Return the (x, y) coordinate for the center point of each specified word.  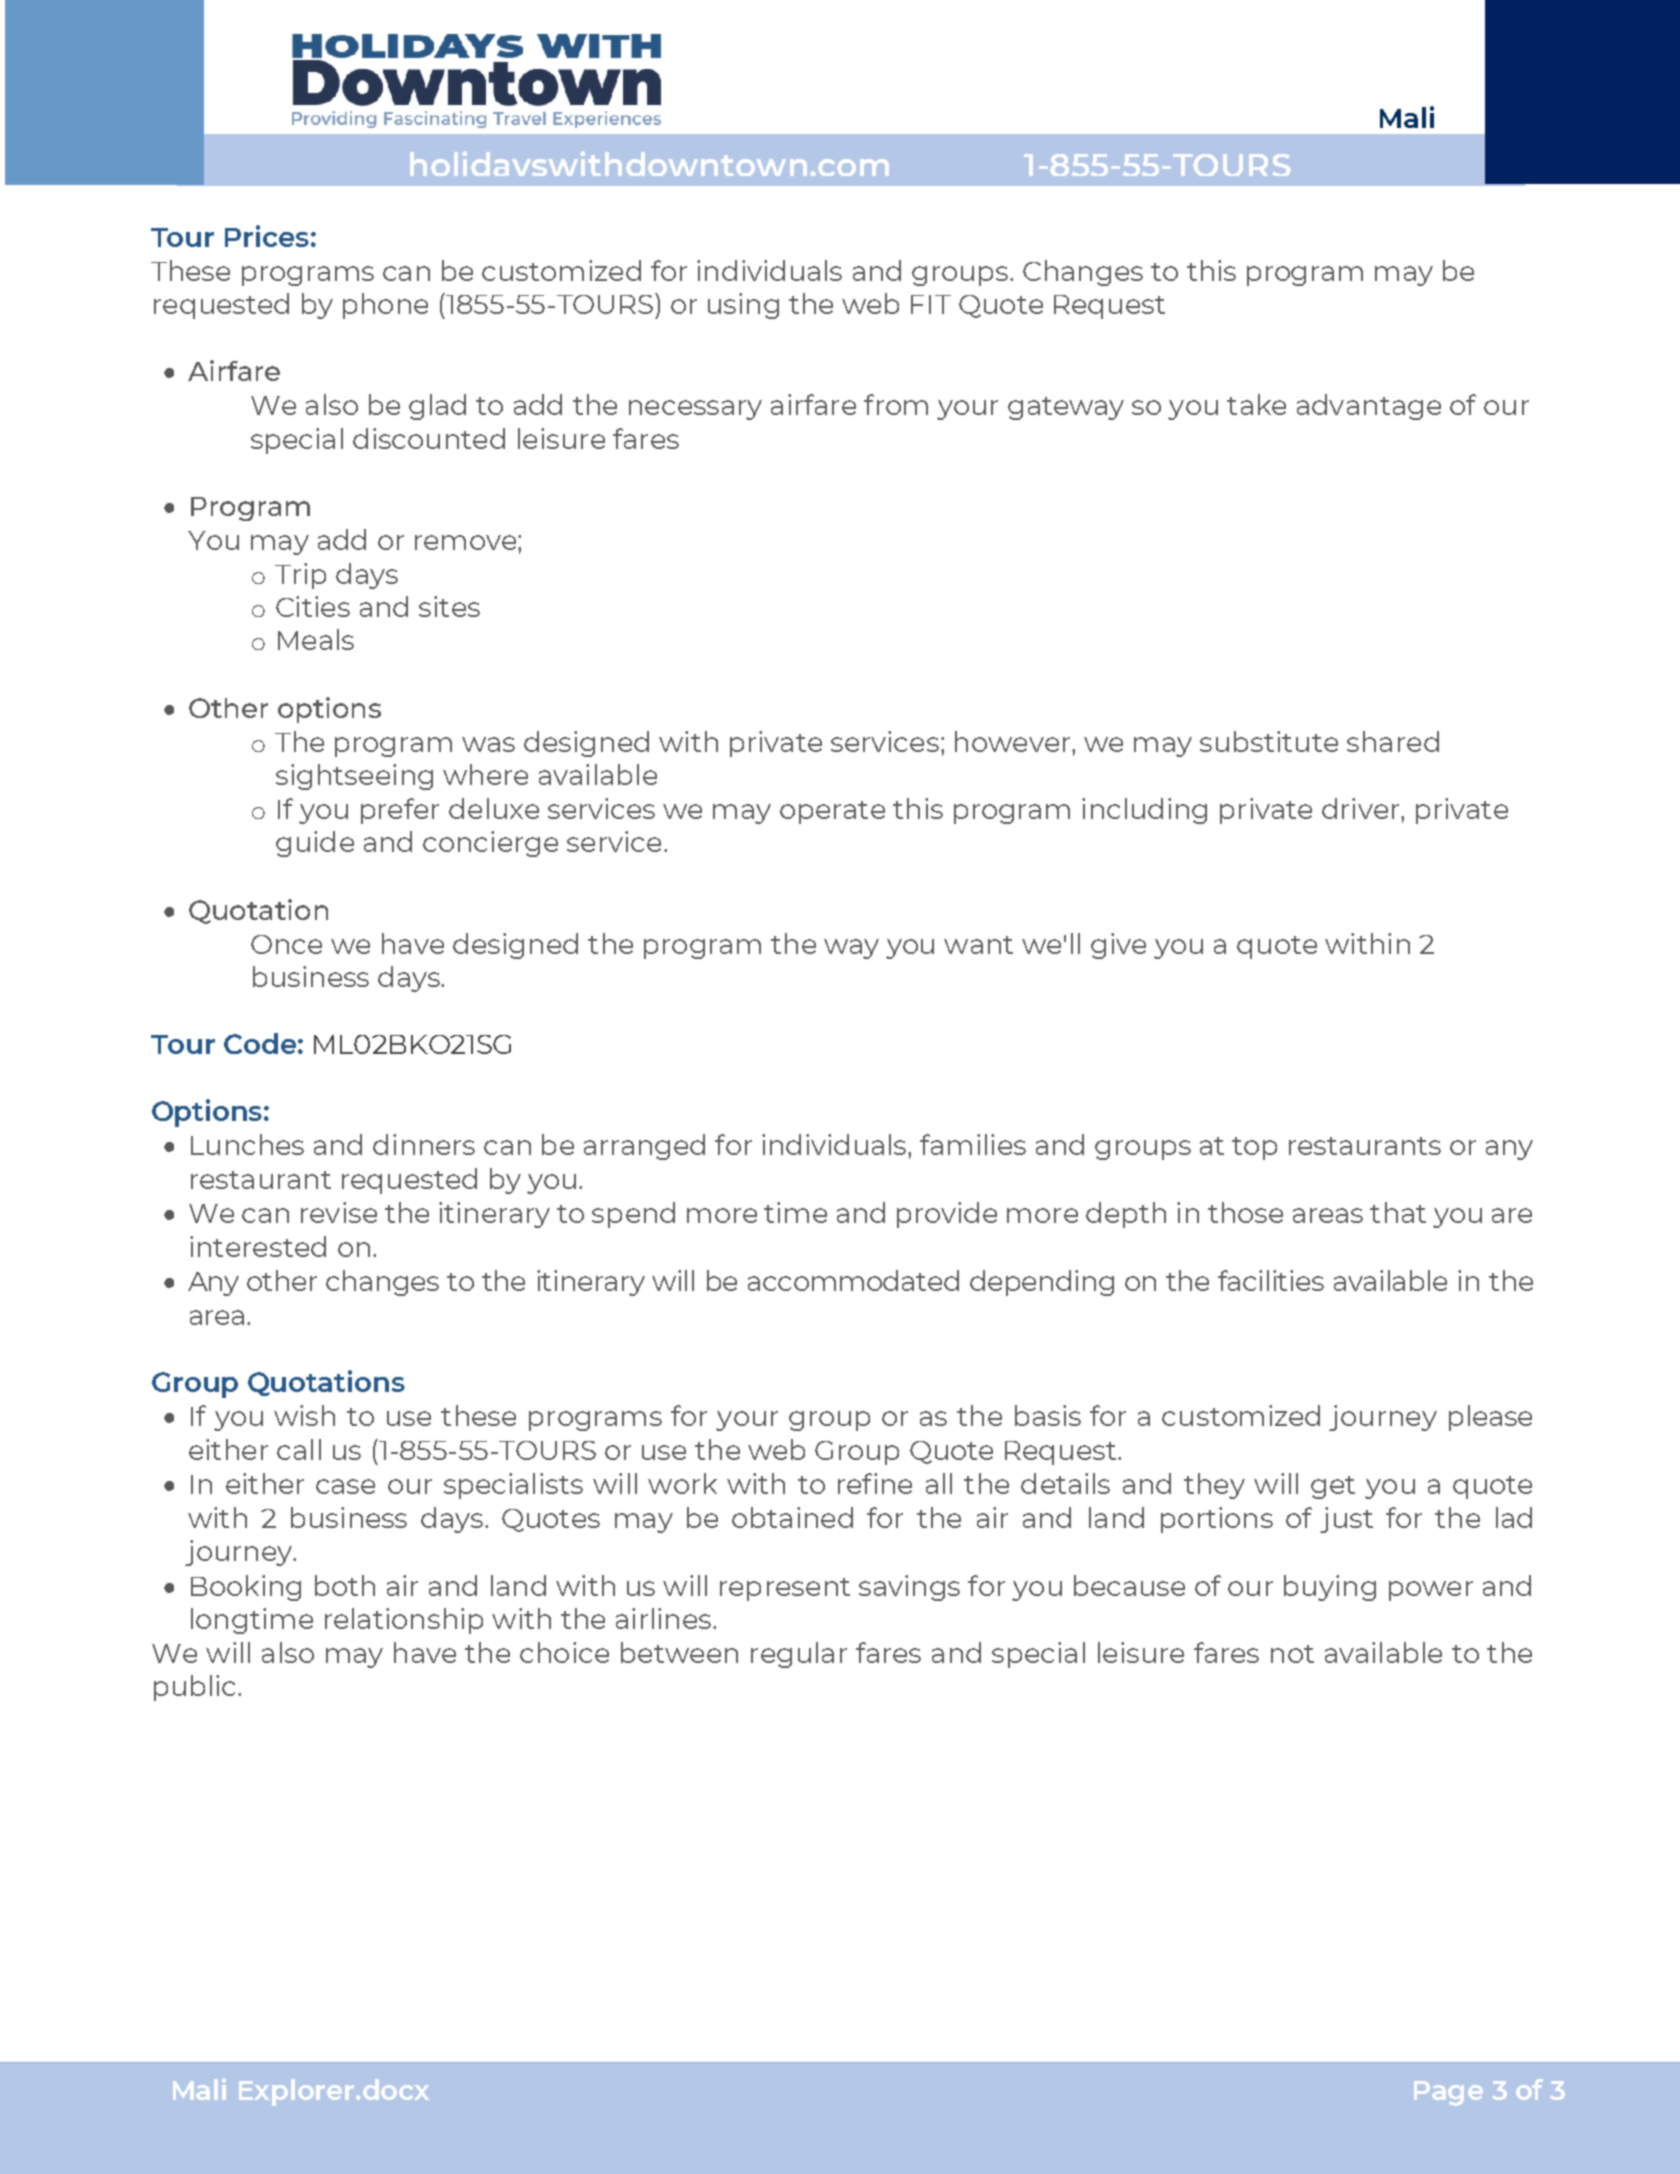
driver (1362, 808)
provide (947, 1215)
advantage (1369, 407)
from (896, 404)
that (1398, 1212)
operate (832, 812)
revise (339, 1212)
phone (385, 306)
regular (799, 1655)
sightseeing (354, 777)
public (194, 1688)
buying (1330, 1588)
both (345, 1585)
